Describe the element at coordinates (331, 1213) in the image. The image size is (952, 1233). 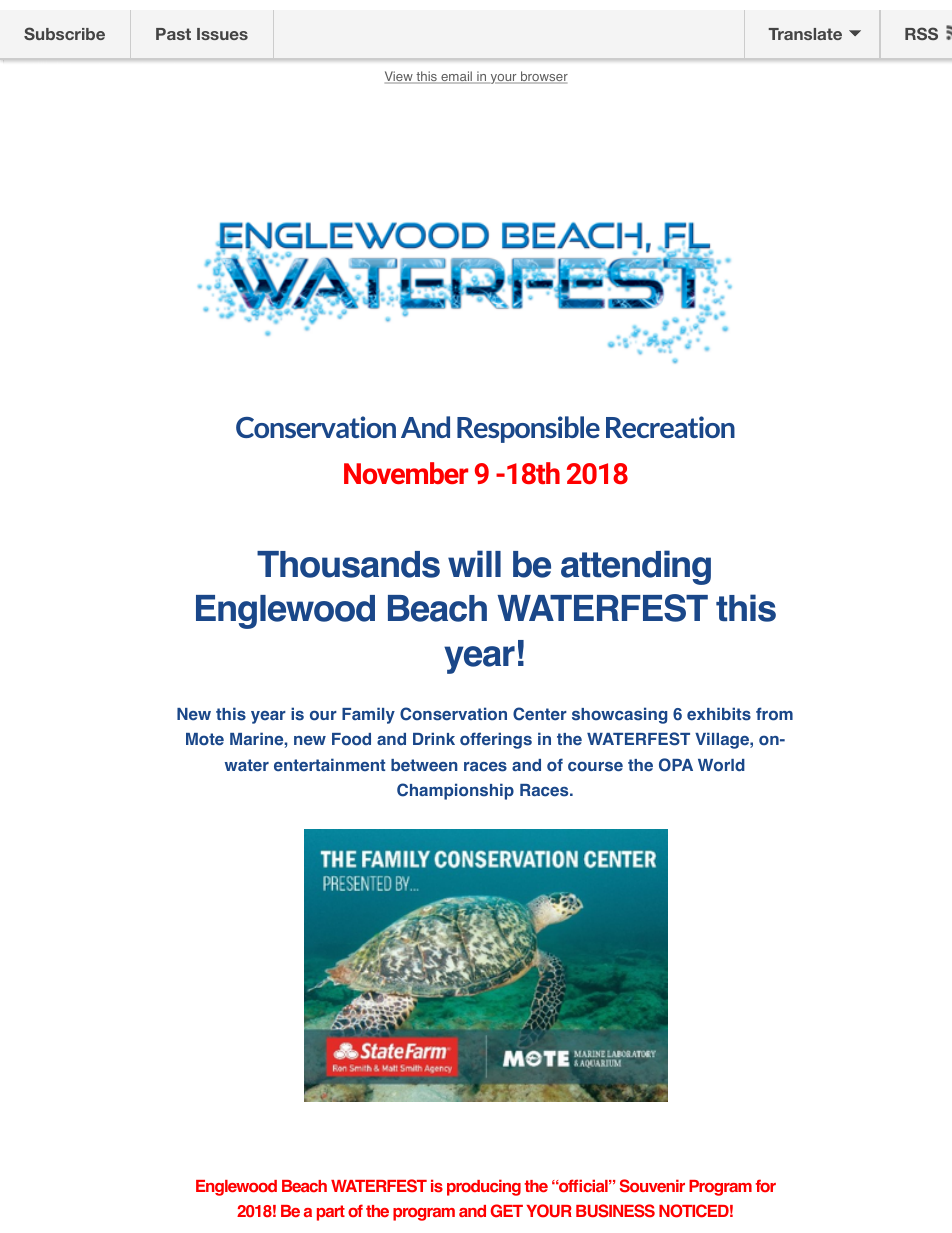
I see `part` at that location.
